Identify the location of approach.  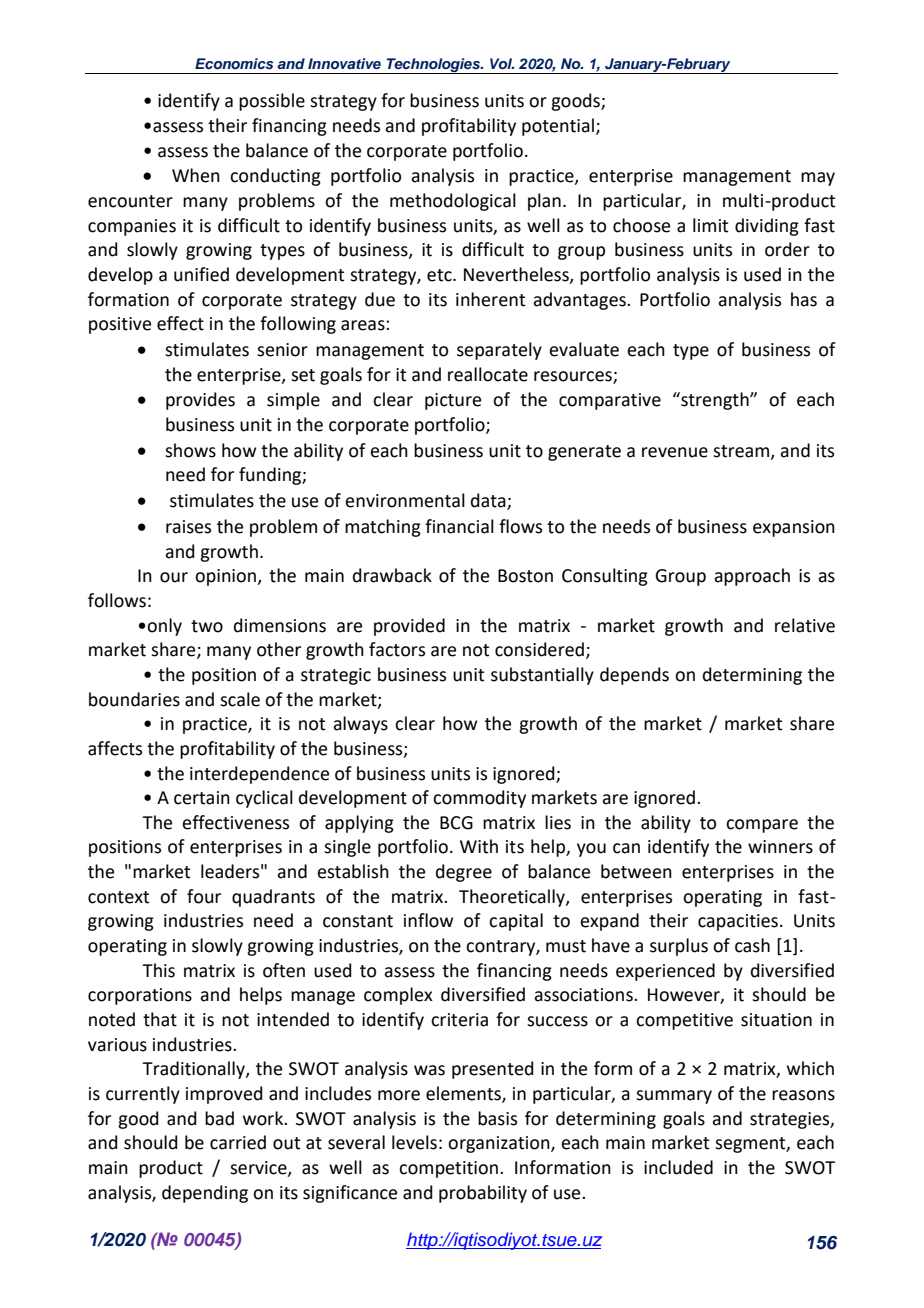
(752, 577).
